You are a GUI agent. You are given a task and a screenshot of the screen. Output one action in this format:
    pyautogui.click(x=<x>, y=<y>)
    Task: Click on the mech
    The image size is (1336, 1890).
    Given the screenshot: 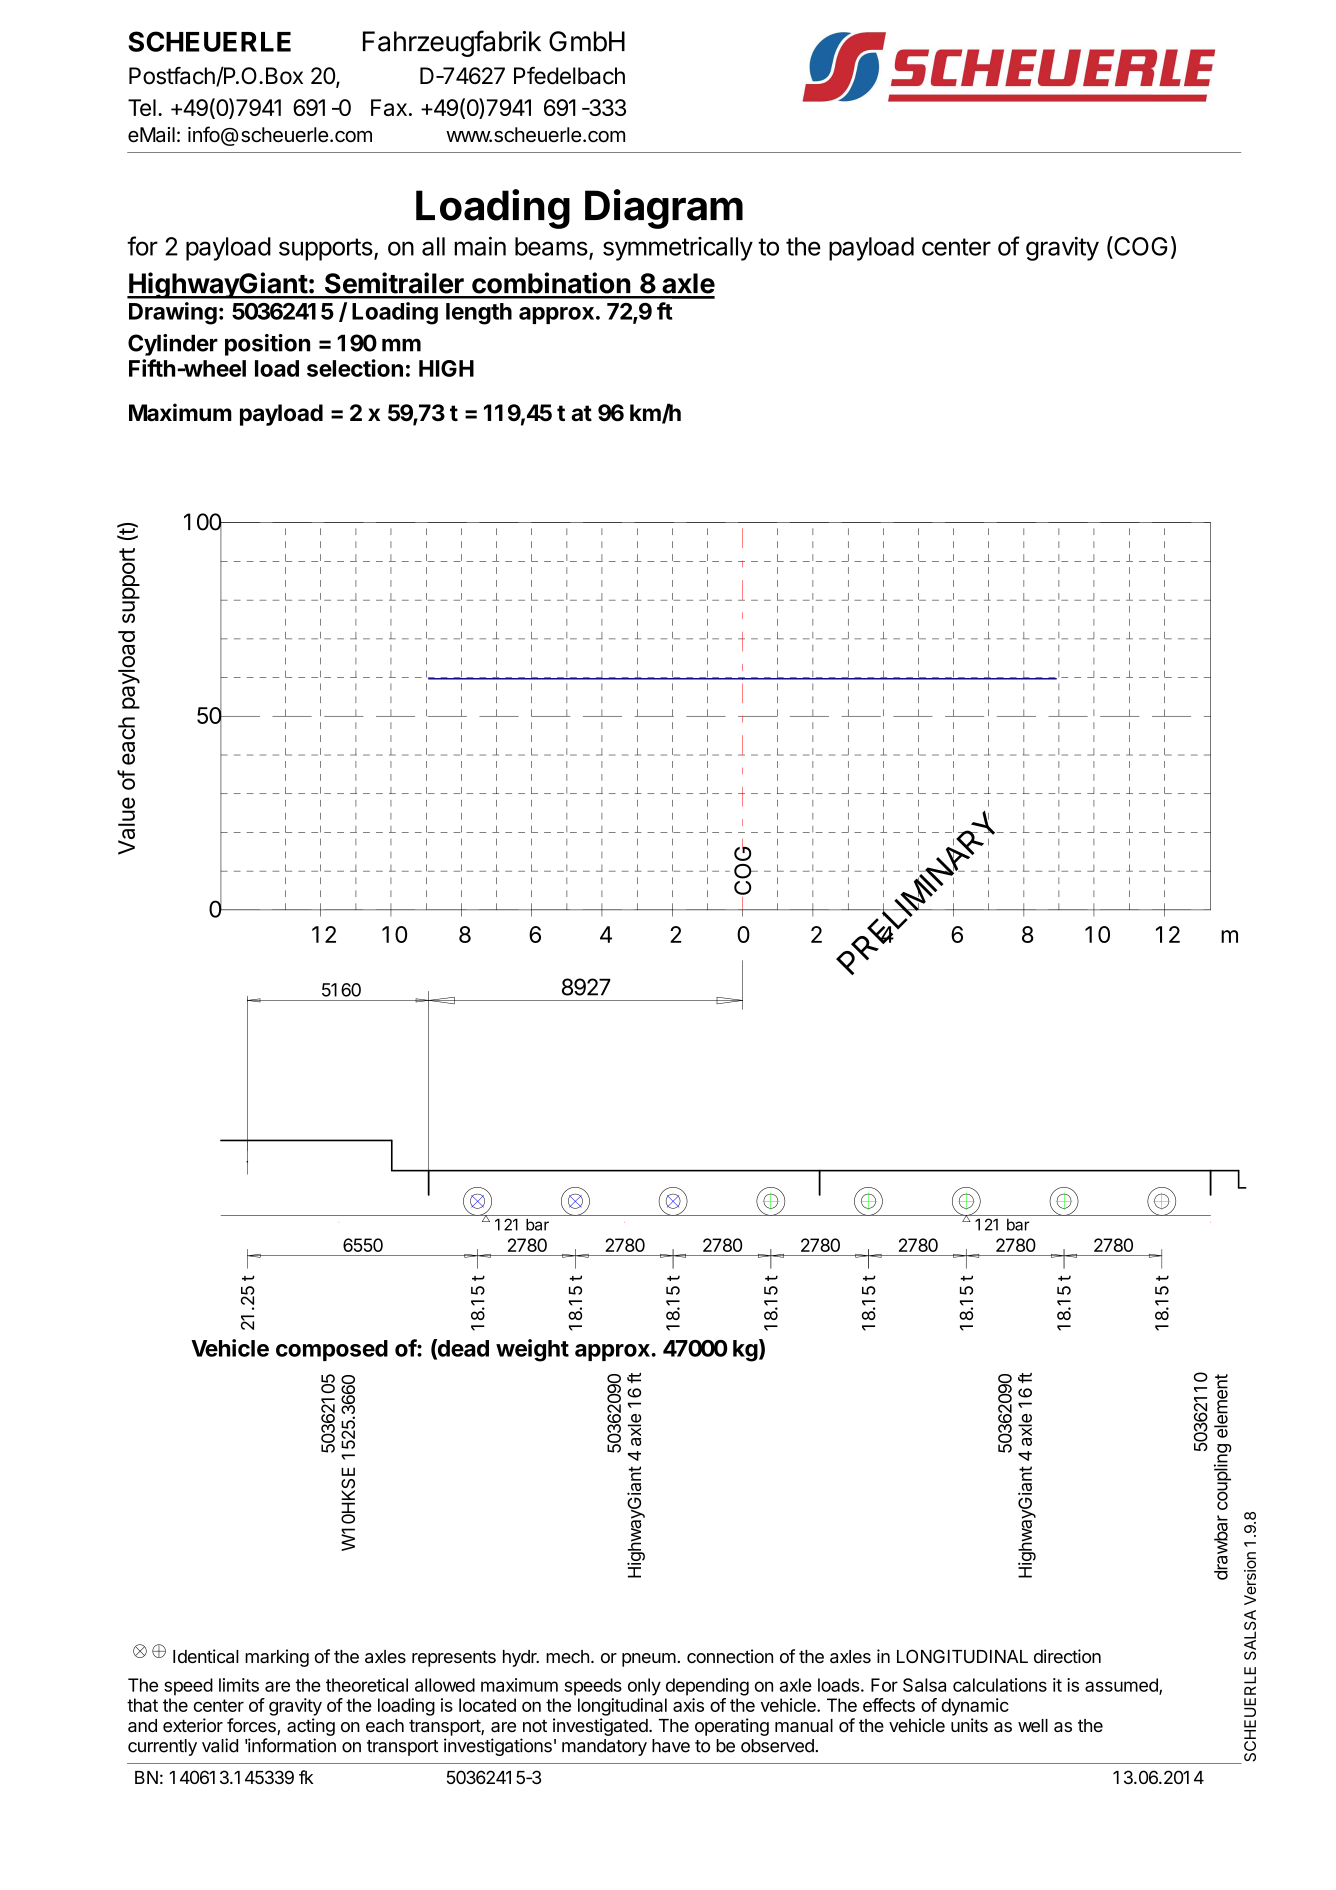 What is the action you would take?
    pyautogui.click(x=567, y=1656)
